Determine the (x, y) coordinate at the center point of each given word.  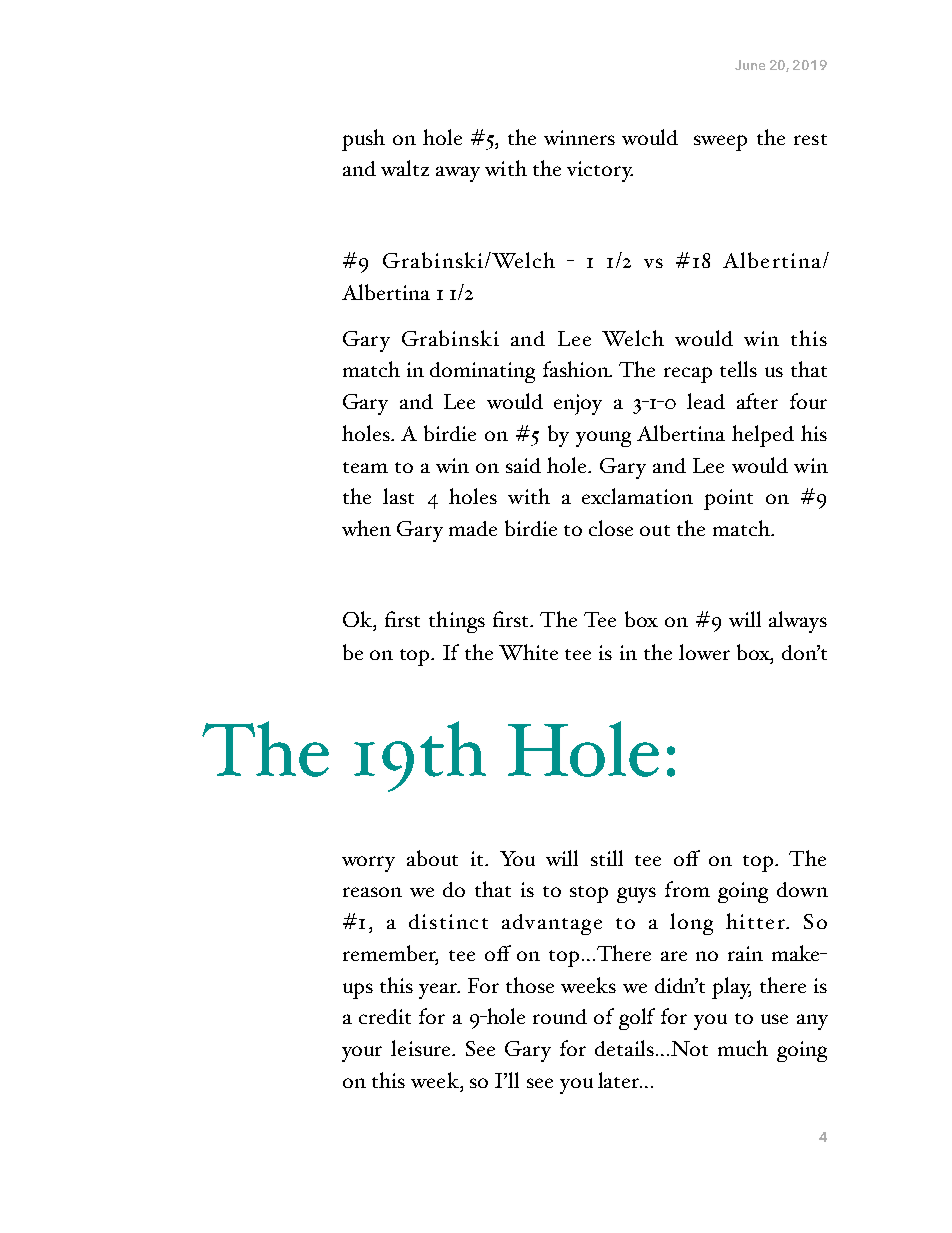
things (457, 622)
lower (704, 652)
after (757, 401)
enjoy (578, 404)
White (528, 652)
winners (579, 137)
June (750, 65)
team (365, 467)
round (560, 1016)
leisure (422, 1048)
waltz (405, 168)
